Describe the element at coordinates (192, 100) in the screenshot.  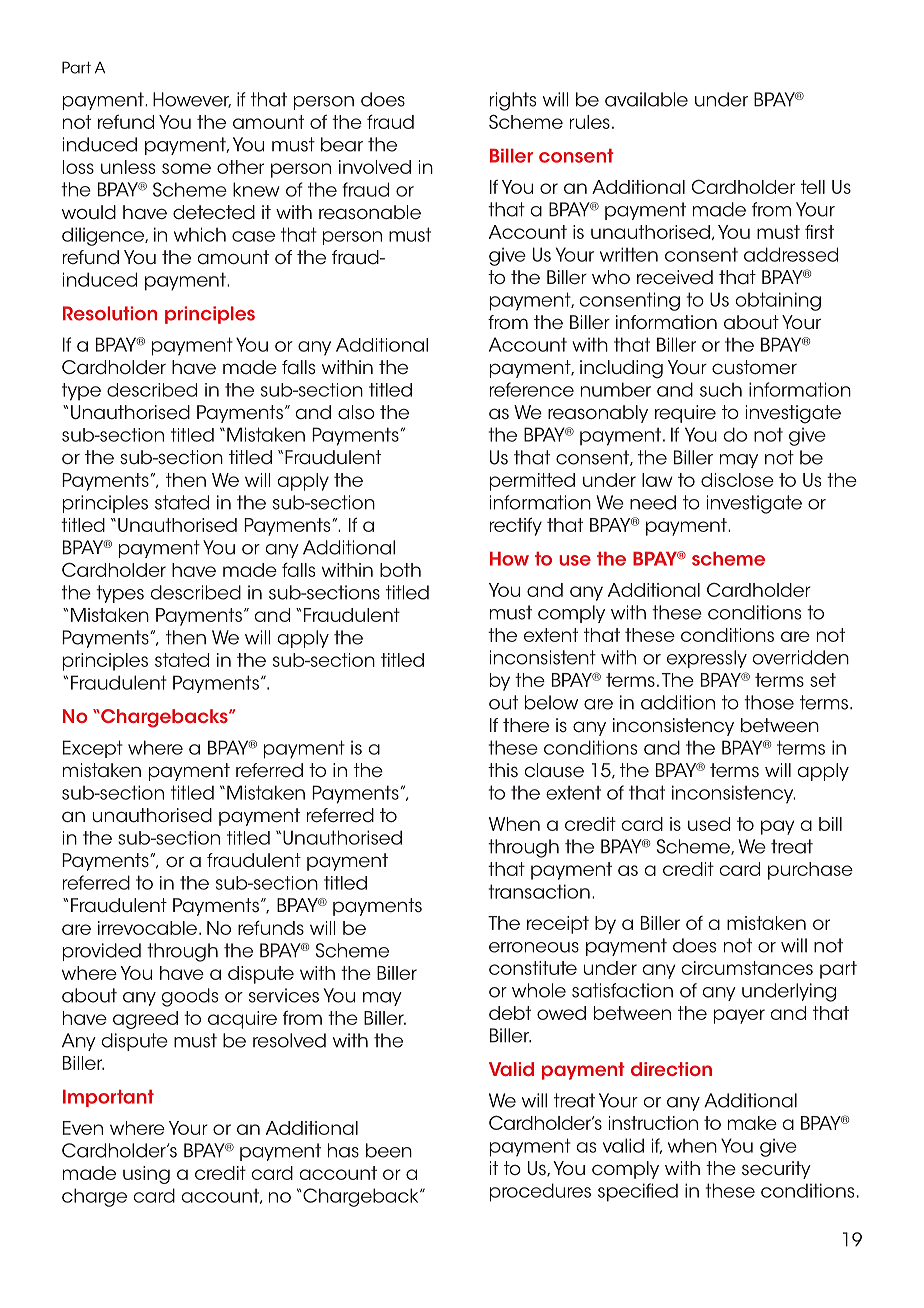
I see `However` at that location.
